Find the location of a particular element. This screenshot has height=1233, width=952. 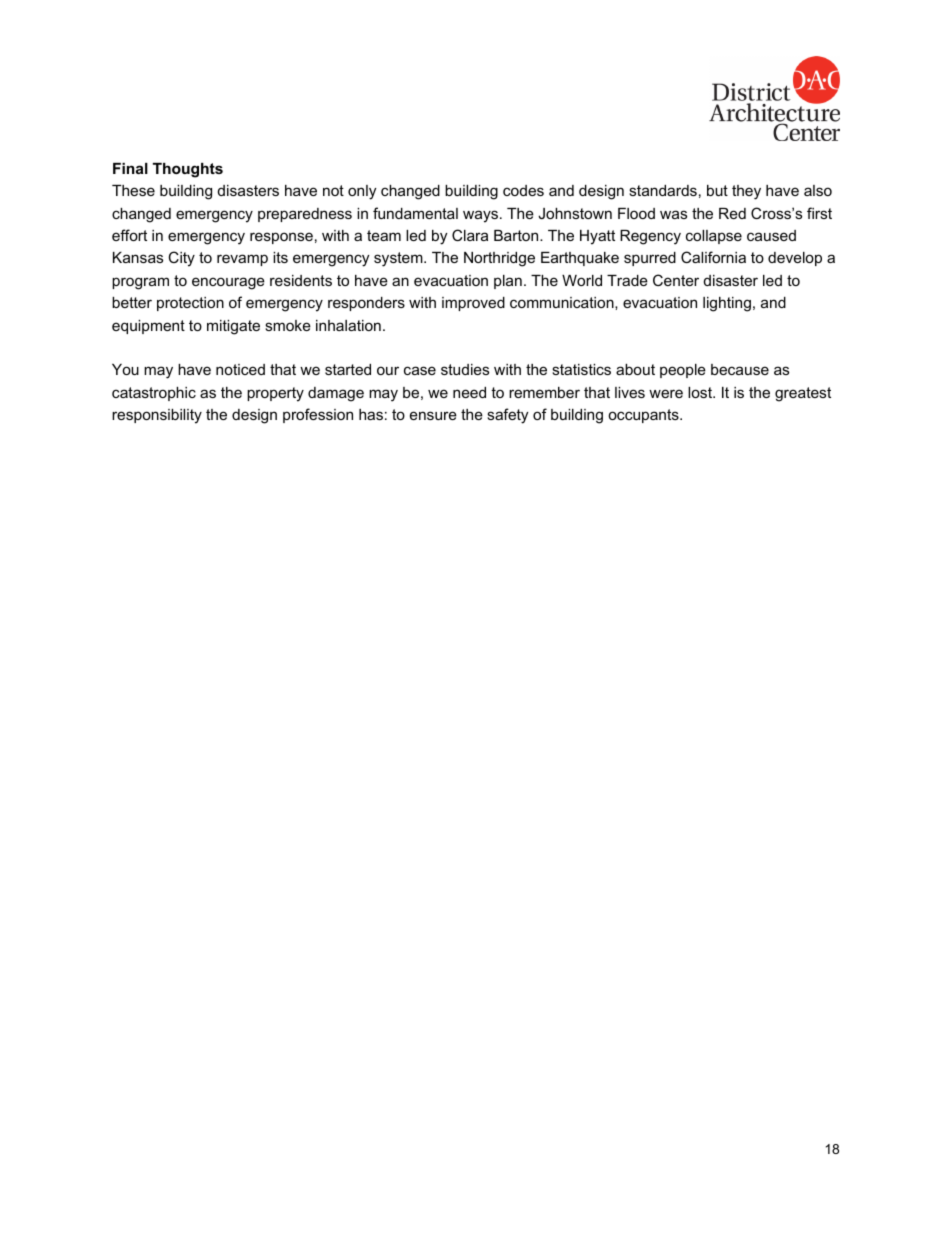

studies is located at coordinates (465, 369).
